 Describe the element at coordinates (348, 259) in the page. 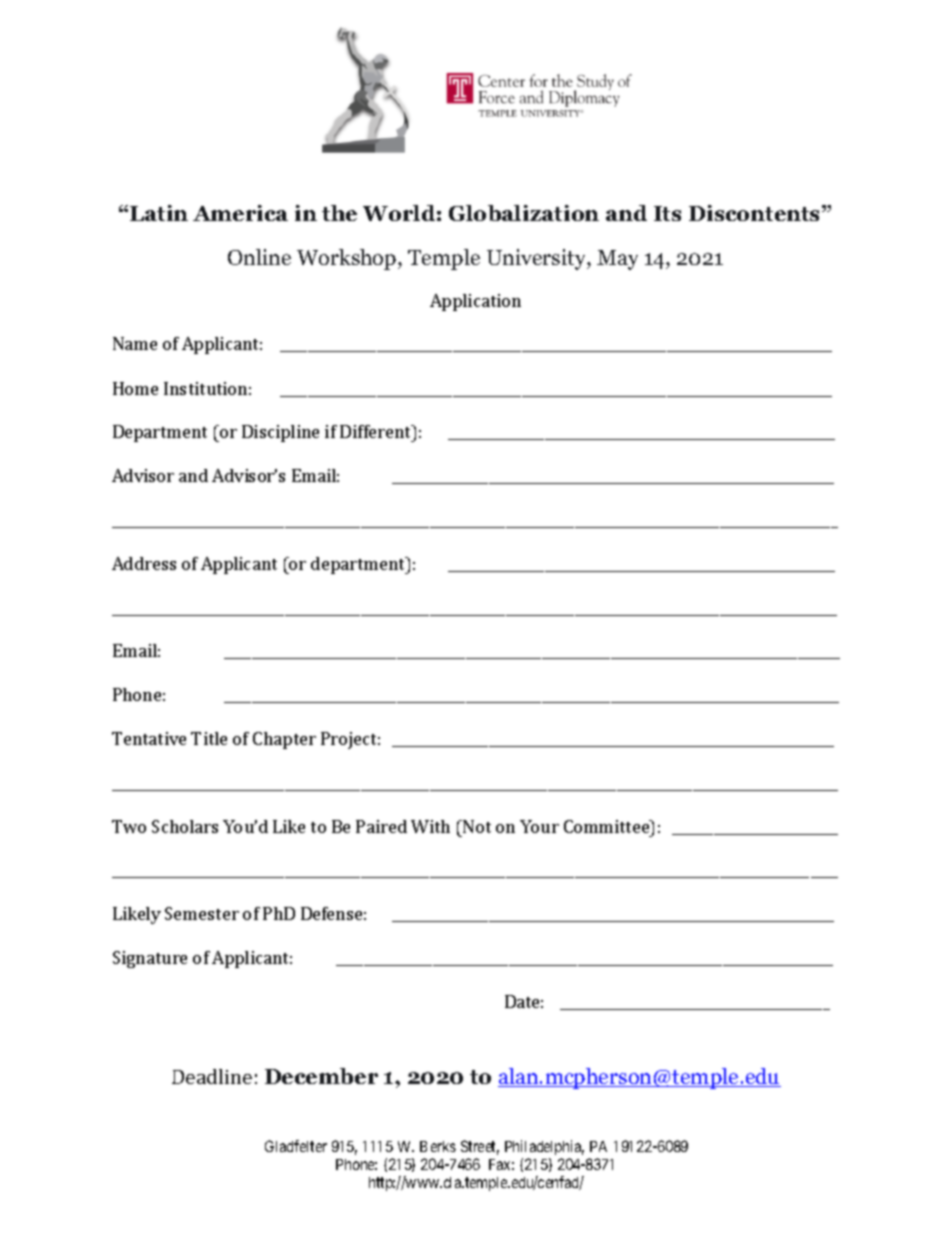

I see `Workshop` at that location.
